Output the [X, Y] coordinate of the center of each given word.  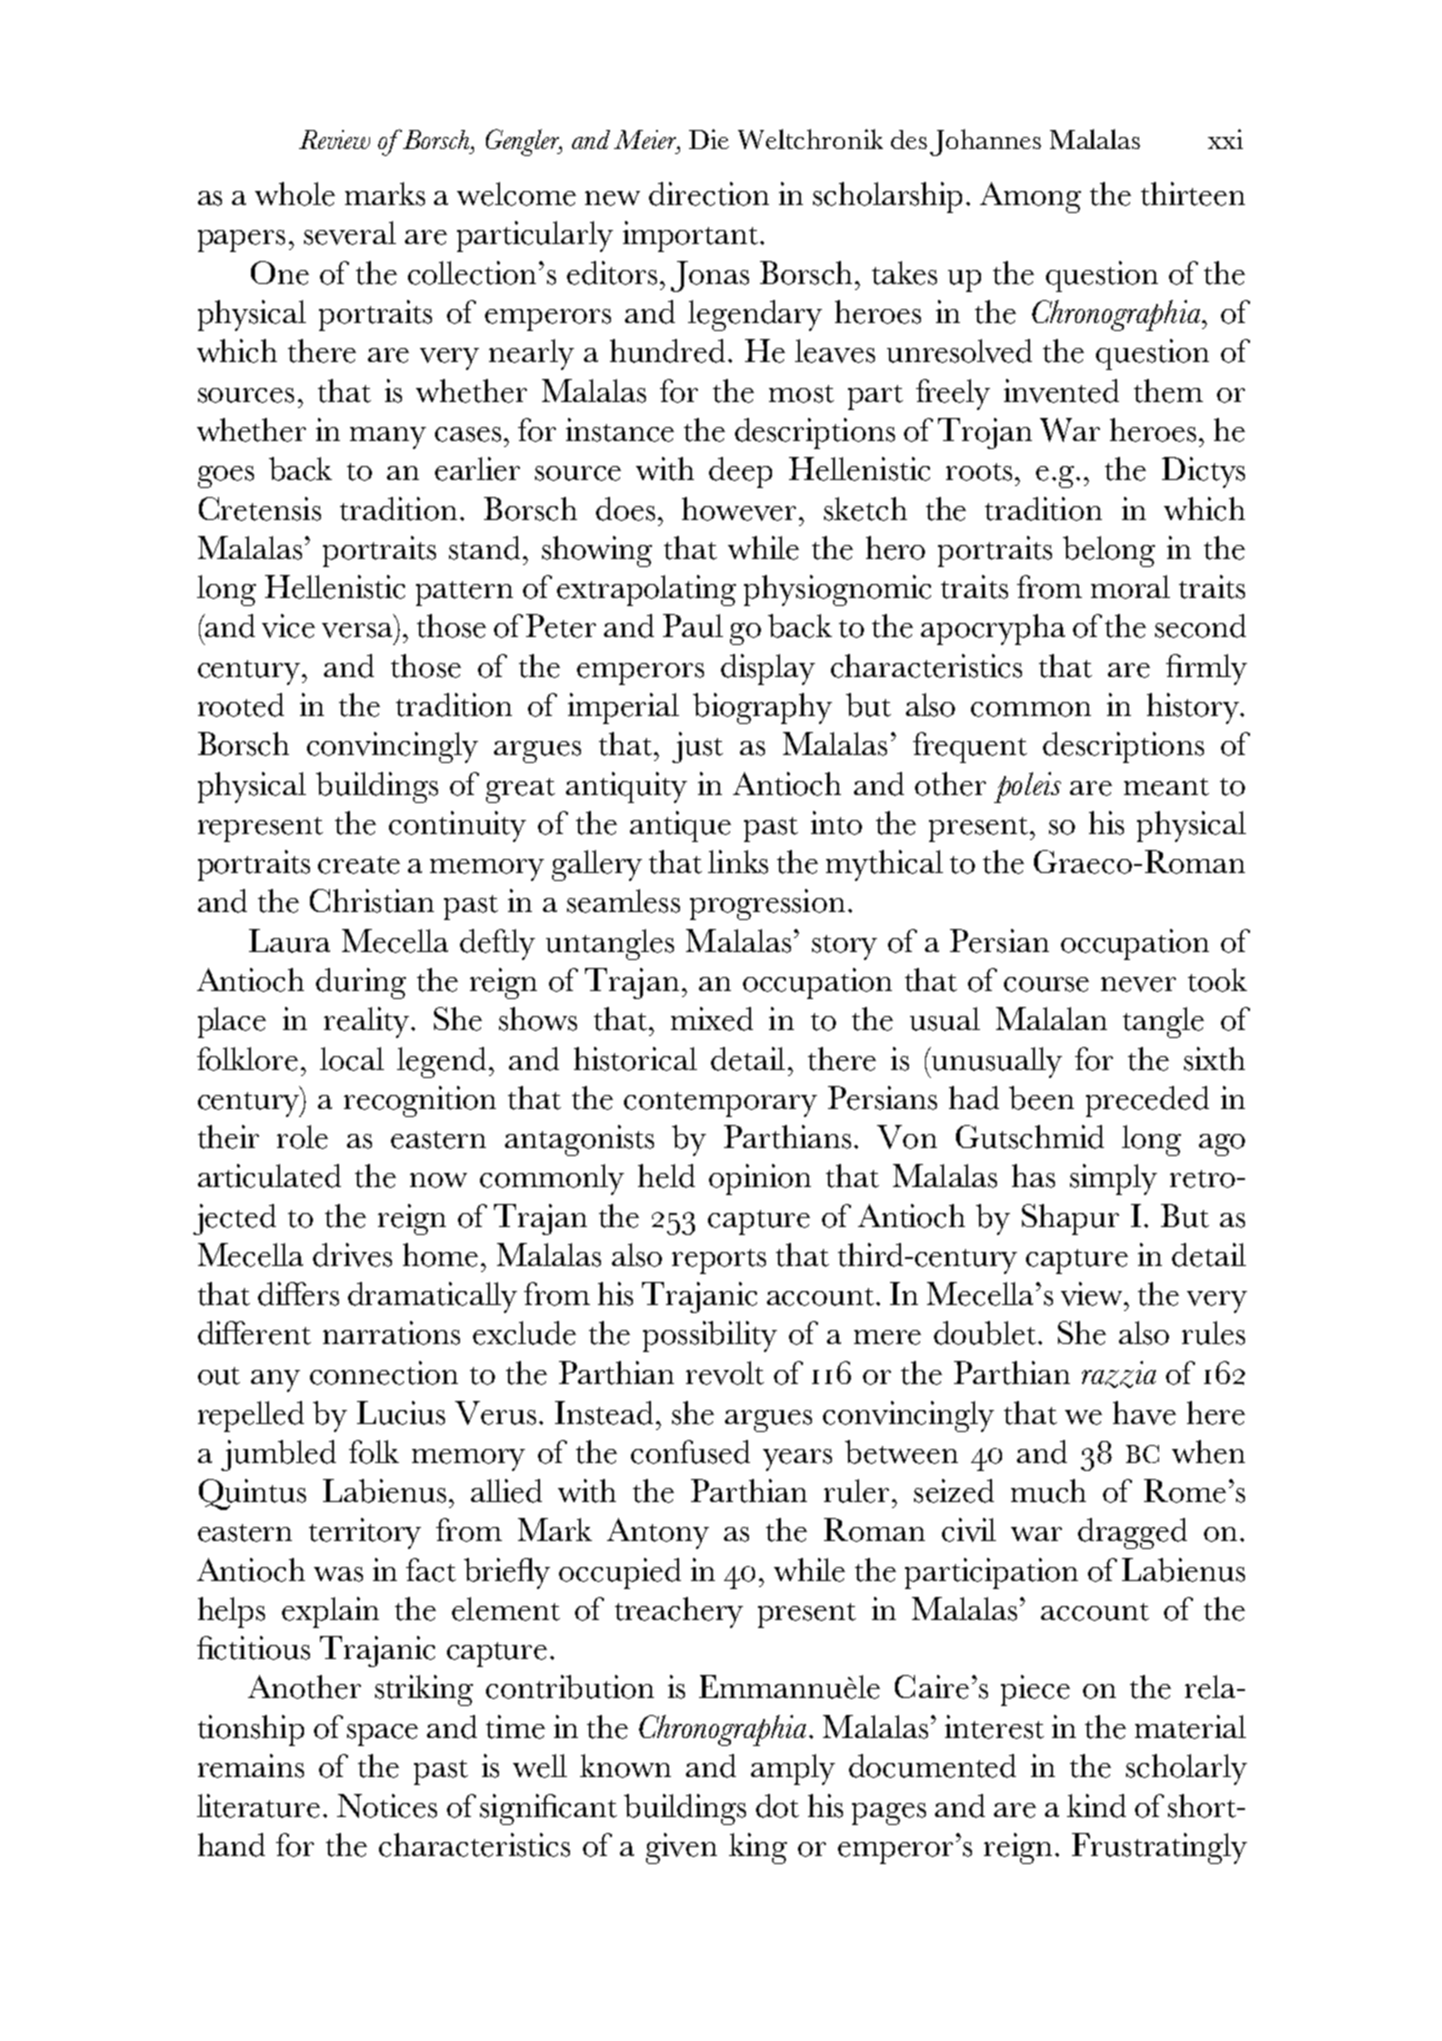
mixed [712, 1019]
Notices [387, 1806]
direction [709, 194]
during [361, 983]
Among [1030, 197]
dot [777, 1806]
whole [295, 194]
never [1138, 984]
